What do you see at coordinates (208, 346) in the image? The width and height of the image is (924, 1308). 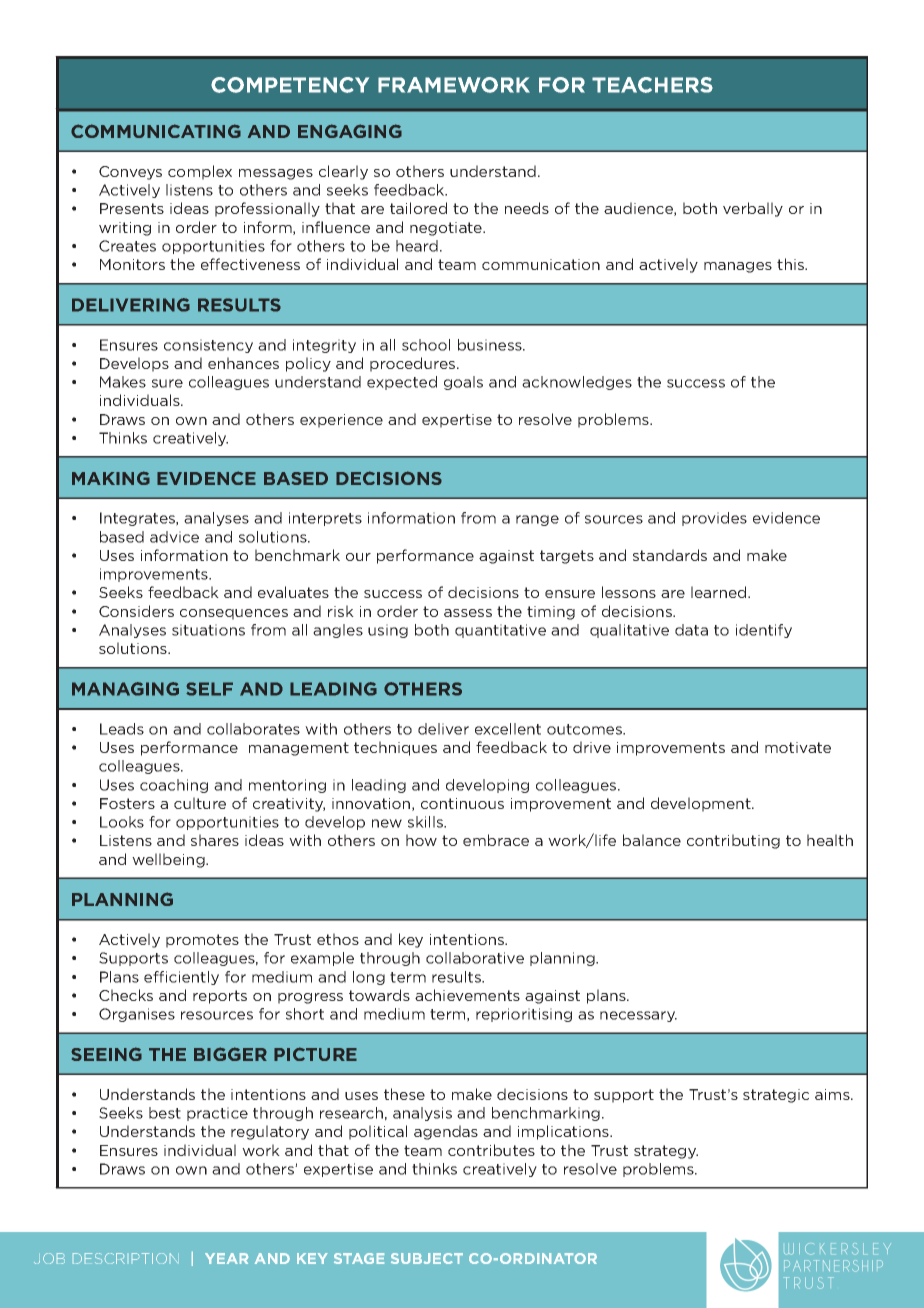 I see `consistency` at bounding box center [208, 346].
